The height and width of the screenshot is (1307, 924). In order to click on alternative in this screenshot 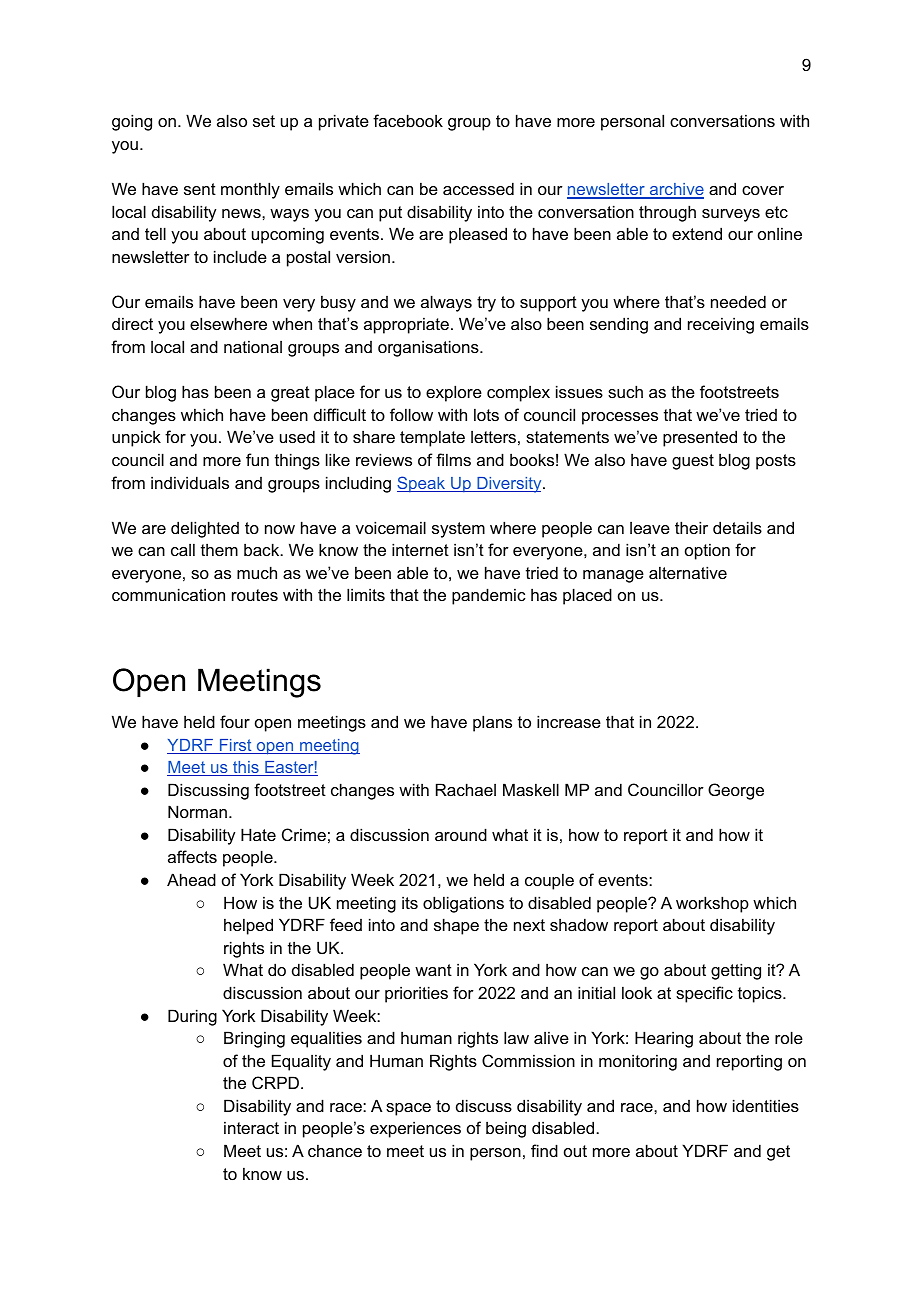, I will do `click(688, 572)`.
